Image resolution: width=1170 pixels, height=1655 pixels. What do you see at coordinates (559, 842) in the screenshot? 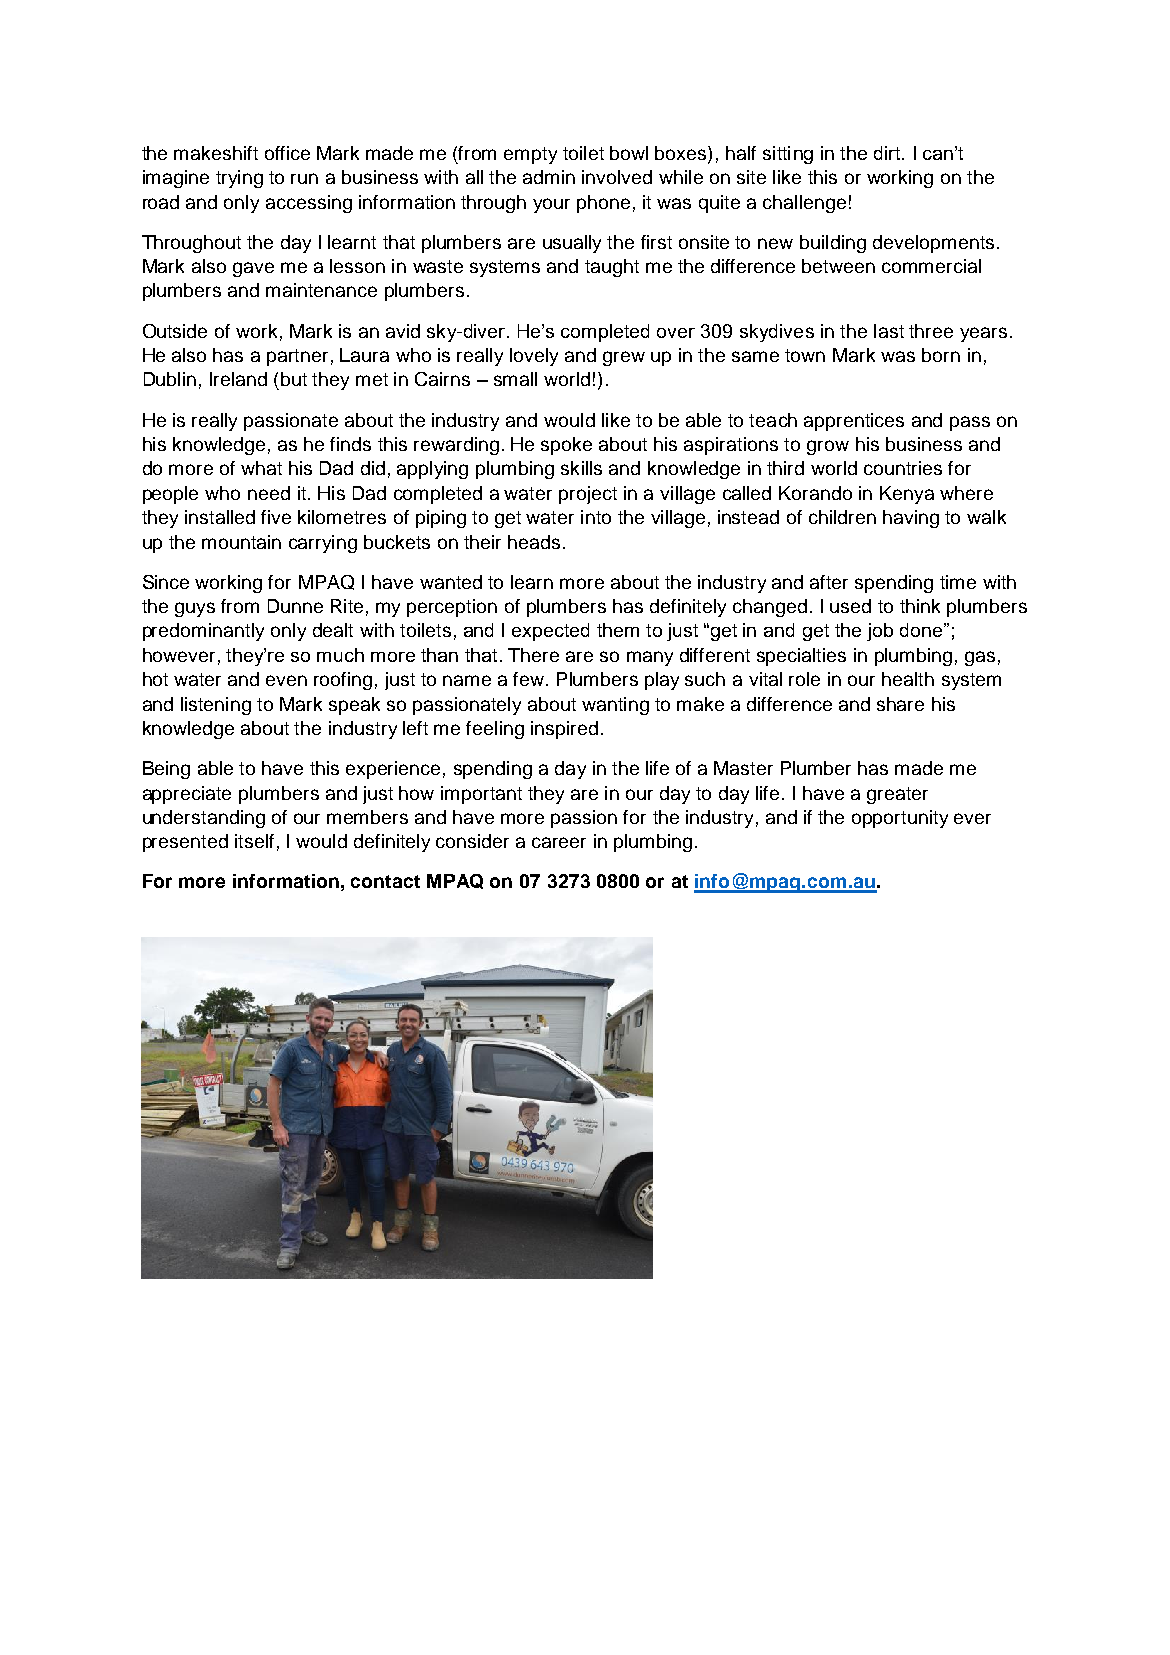
I see `career` at bounding box center [559, 842].
